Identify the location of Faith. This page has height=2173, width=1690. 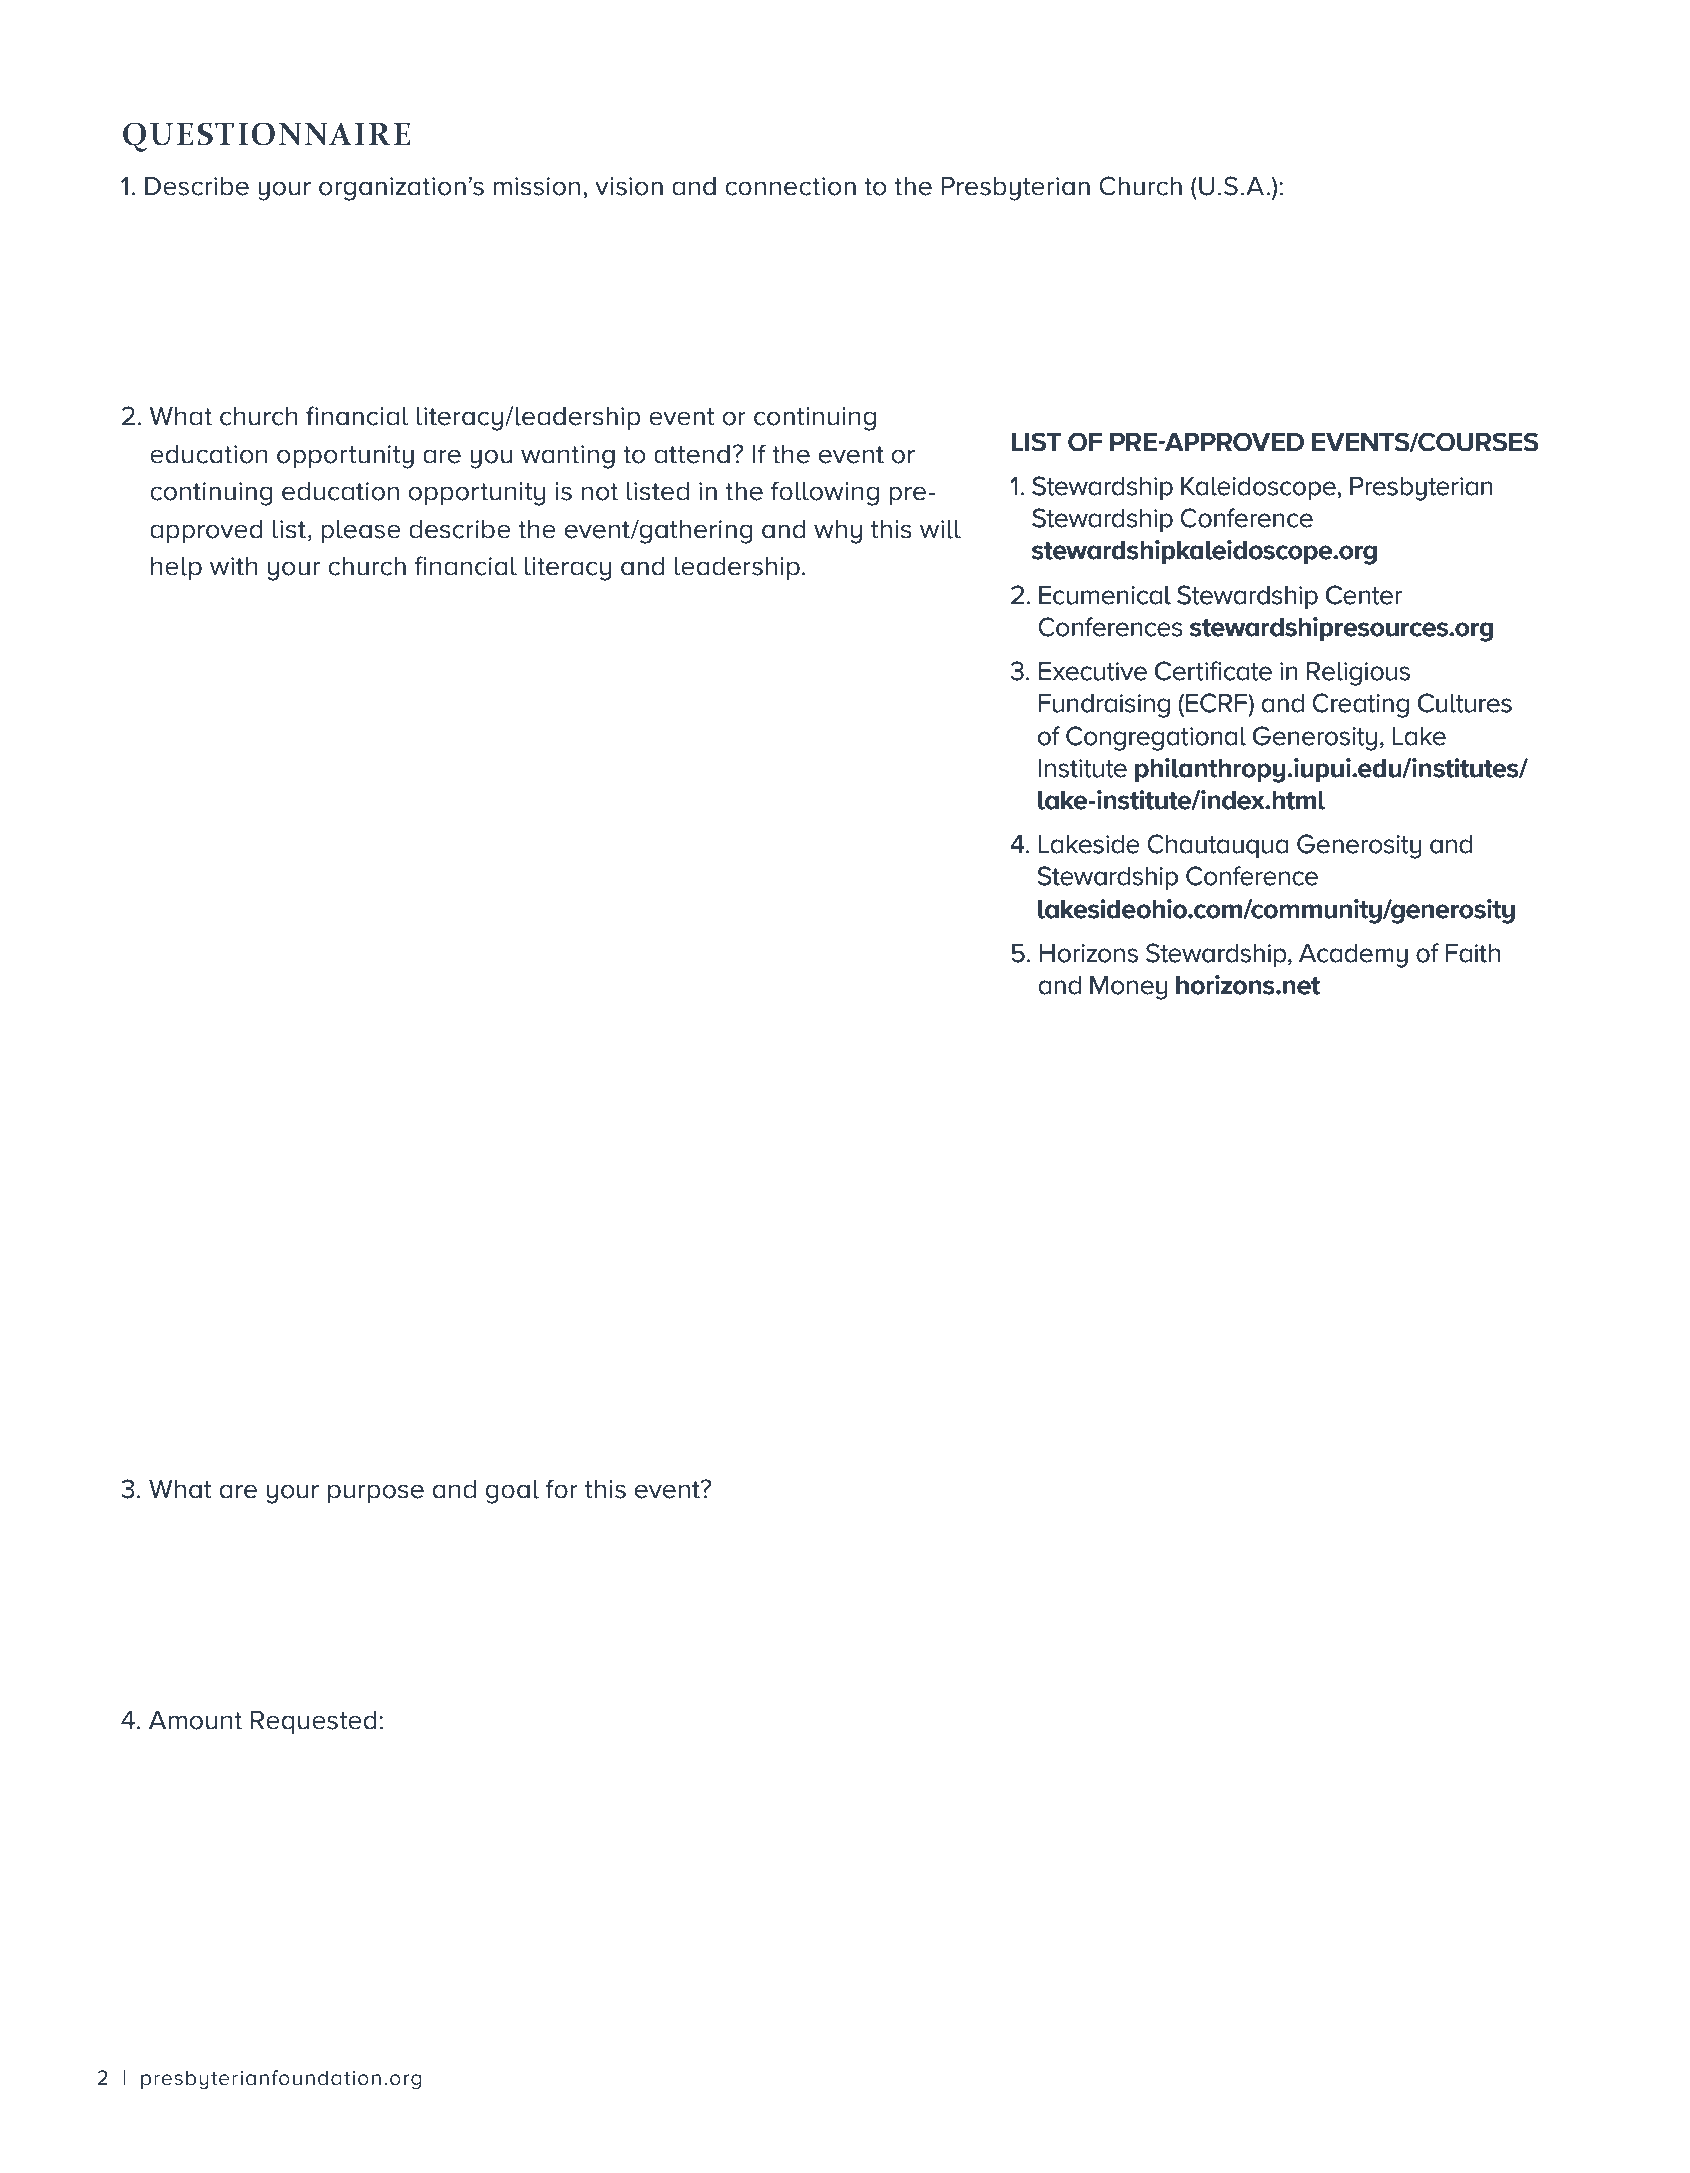
(1472, 953).
